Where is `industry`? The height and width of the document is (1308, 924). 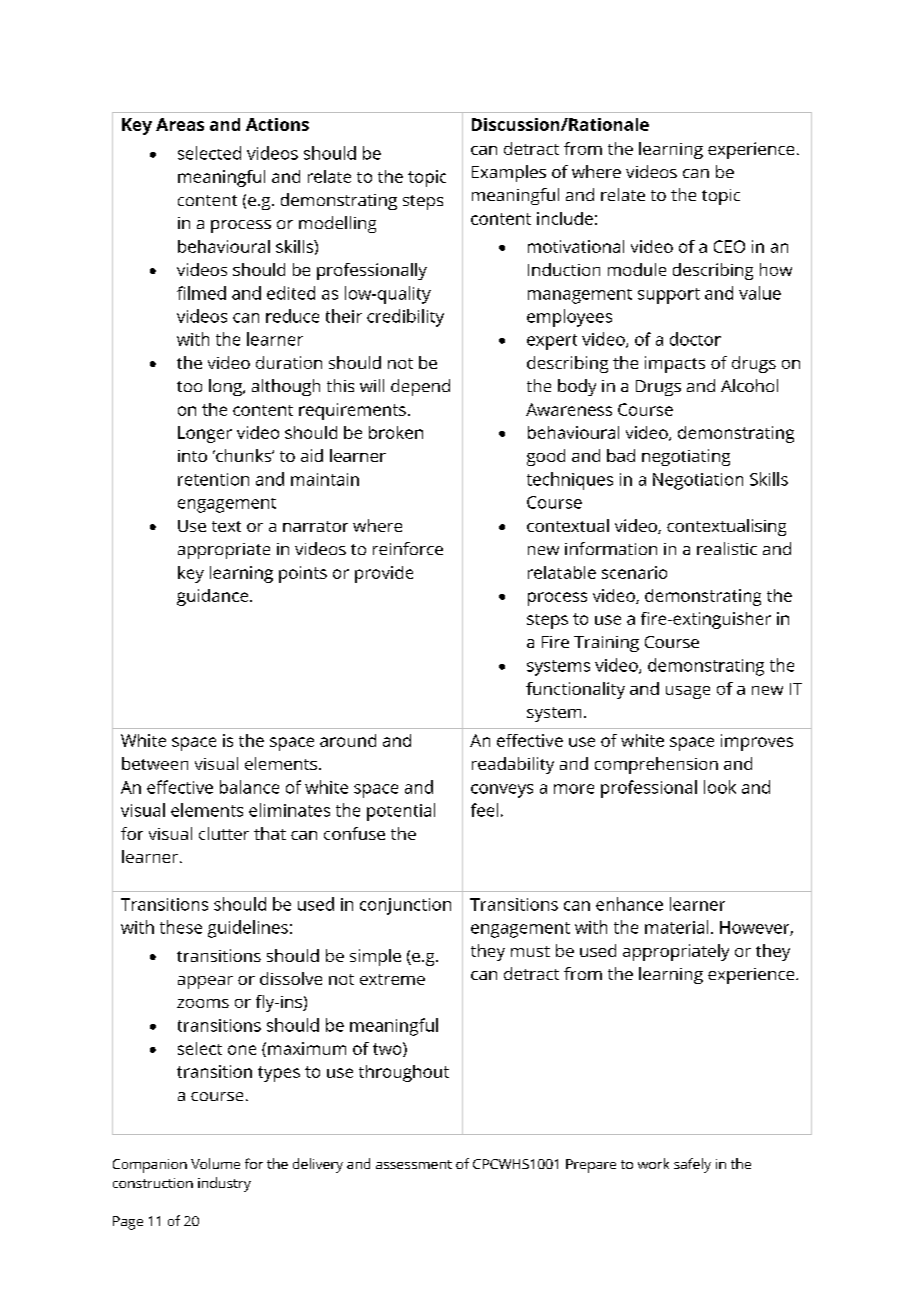
industry is located at coordinates (224, 1184).
